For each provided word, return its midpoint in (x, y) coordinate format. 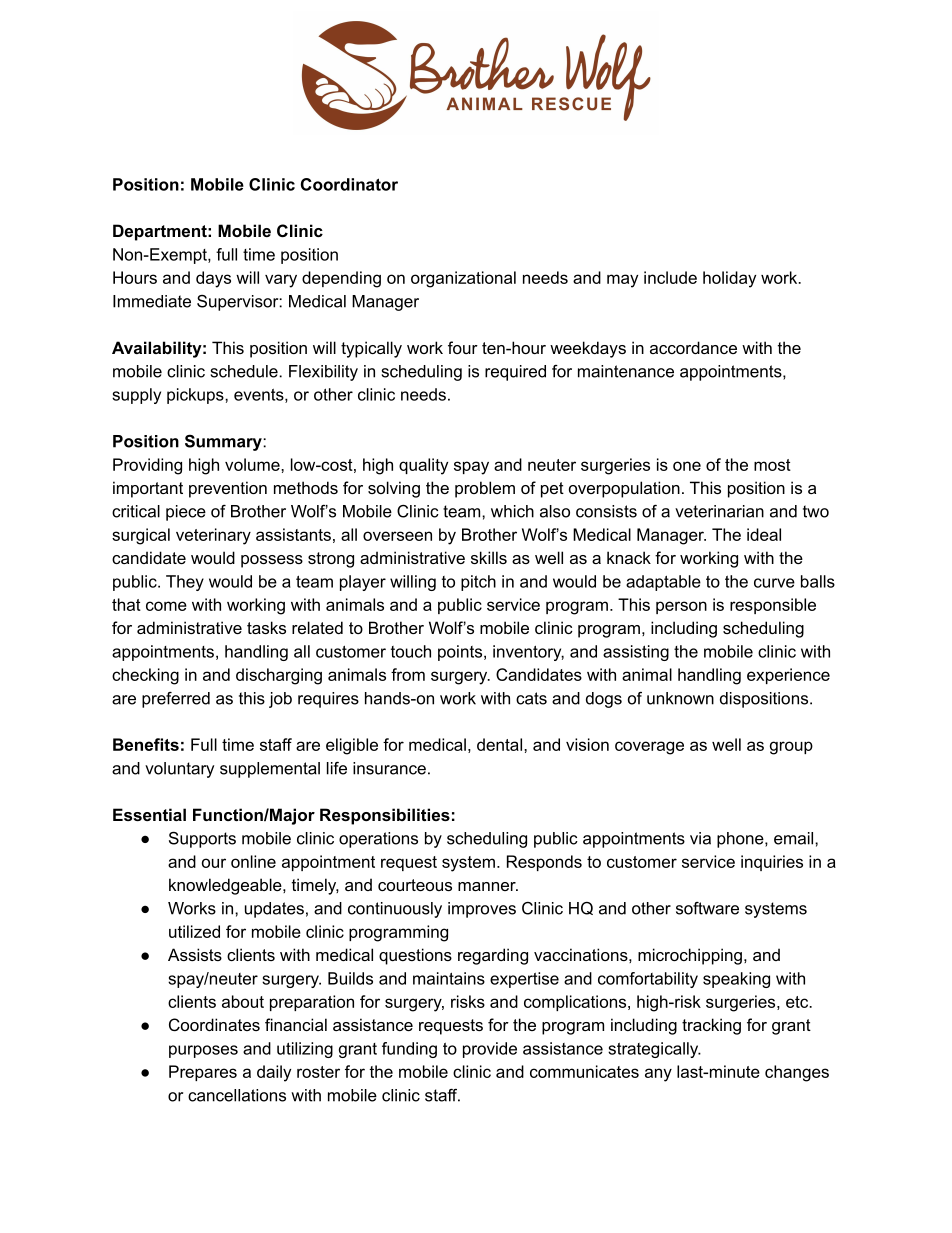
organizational (463, 279)
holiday (729, 279)
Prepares (203, 1073)
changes (797, 1073)
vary (281, 281)
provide (490, 1050)
